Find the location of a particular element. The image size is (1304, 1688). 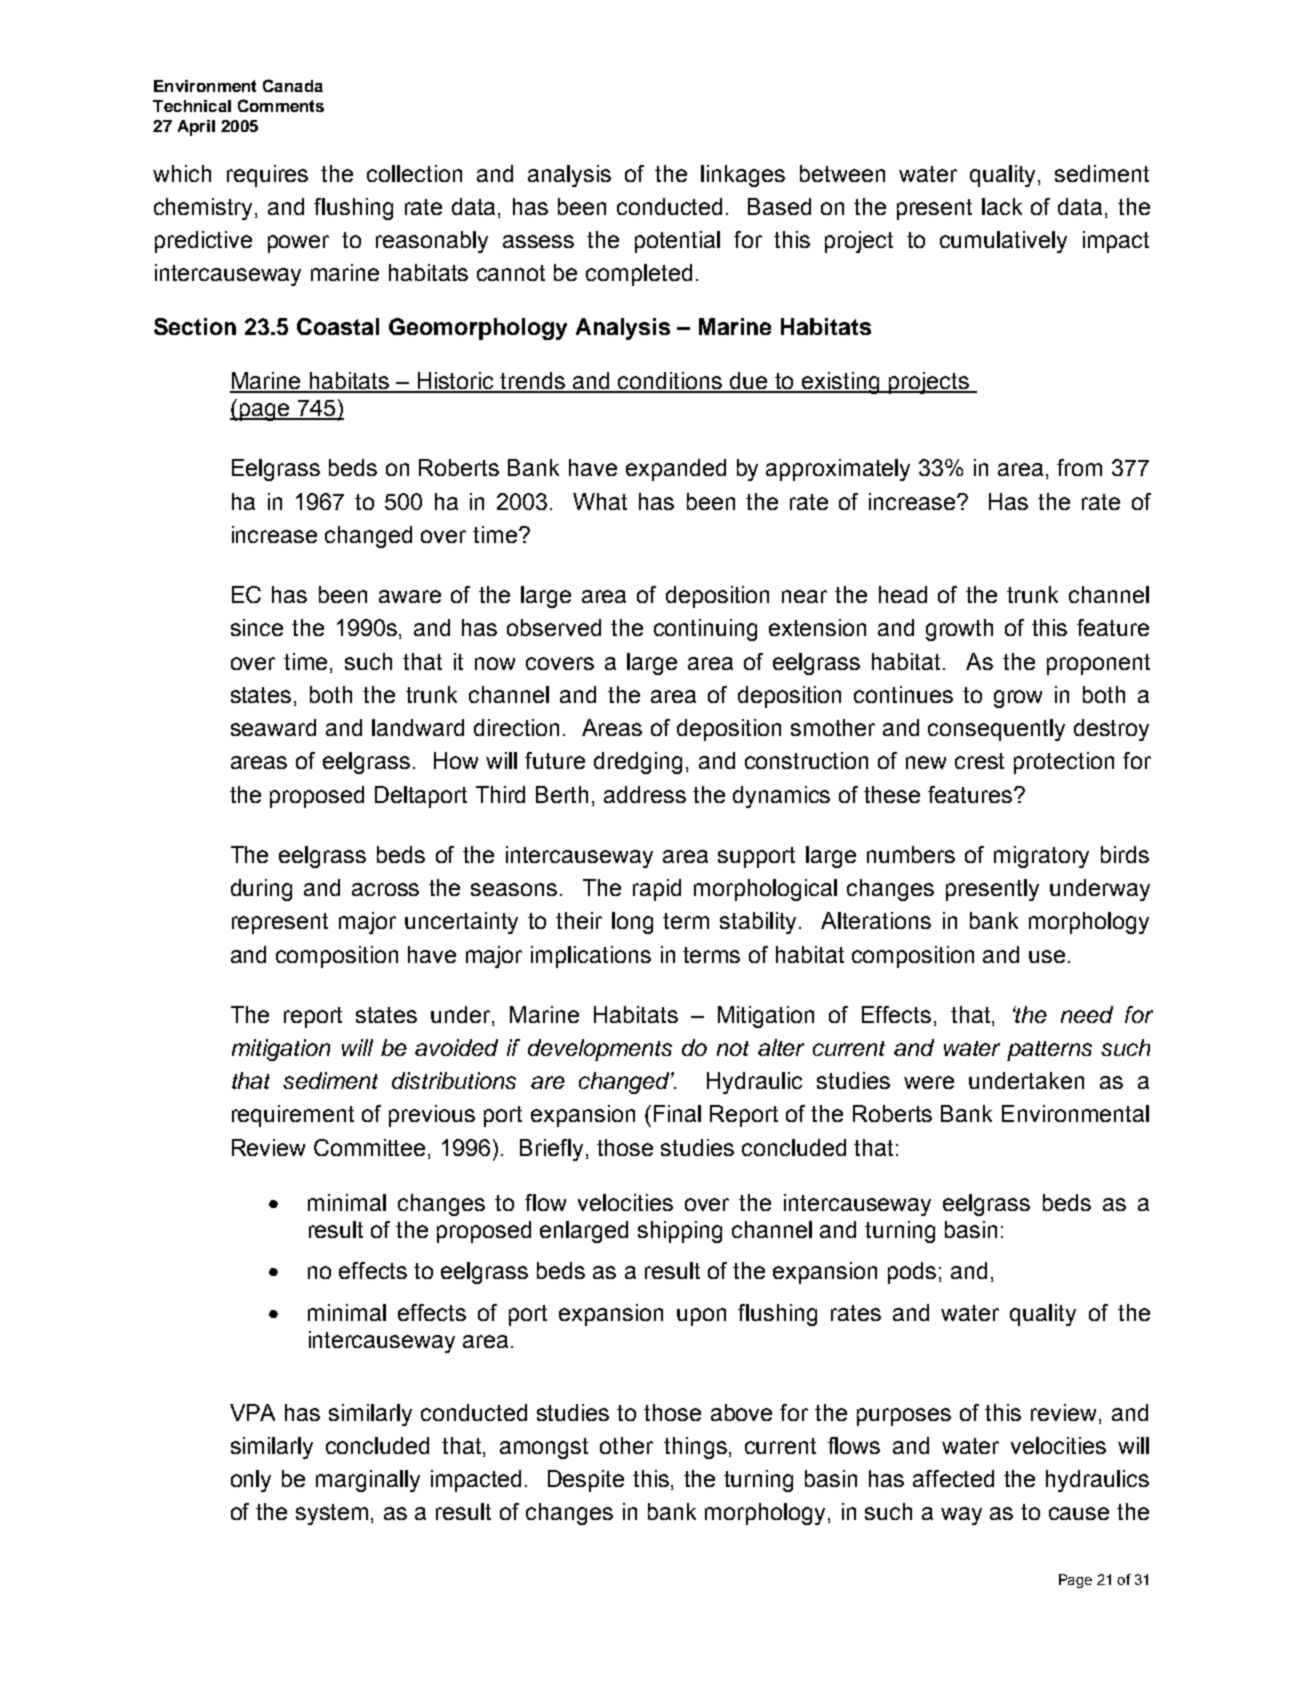

Final is located at coordinates (677, 1113).
